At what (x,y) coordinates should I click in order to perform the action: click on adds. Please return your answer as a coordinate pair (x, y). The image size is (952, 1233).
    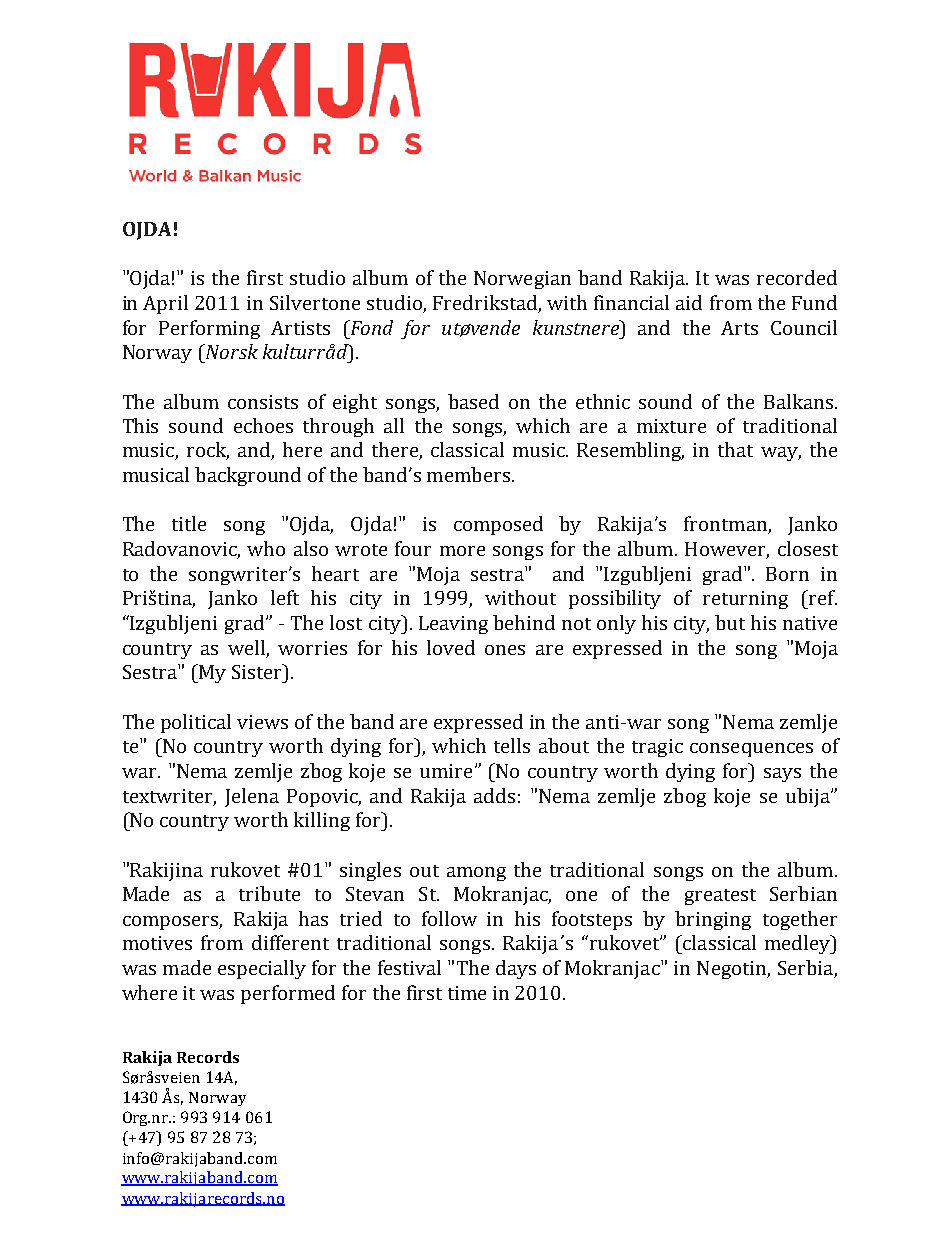
    Looking at the image, I should click on (494, 795).
